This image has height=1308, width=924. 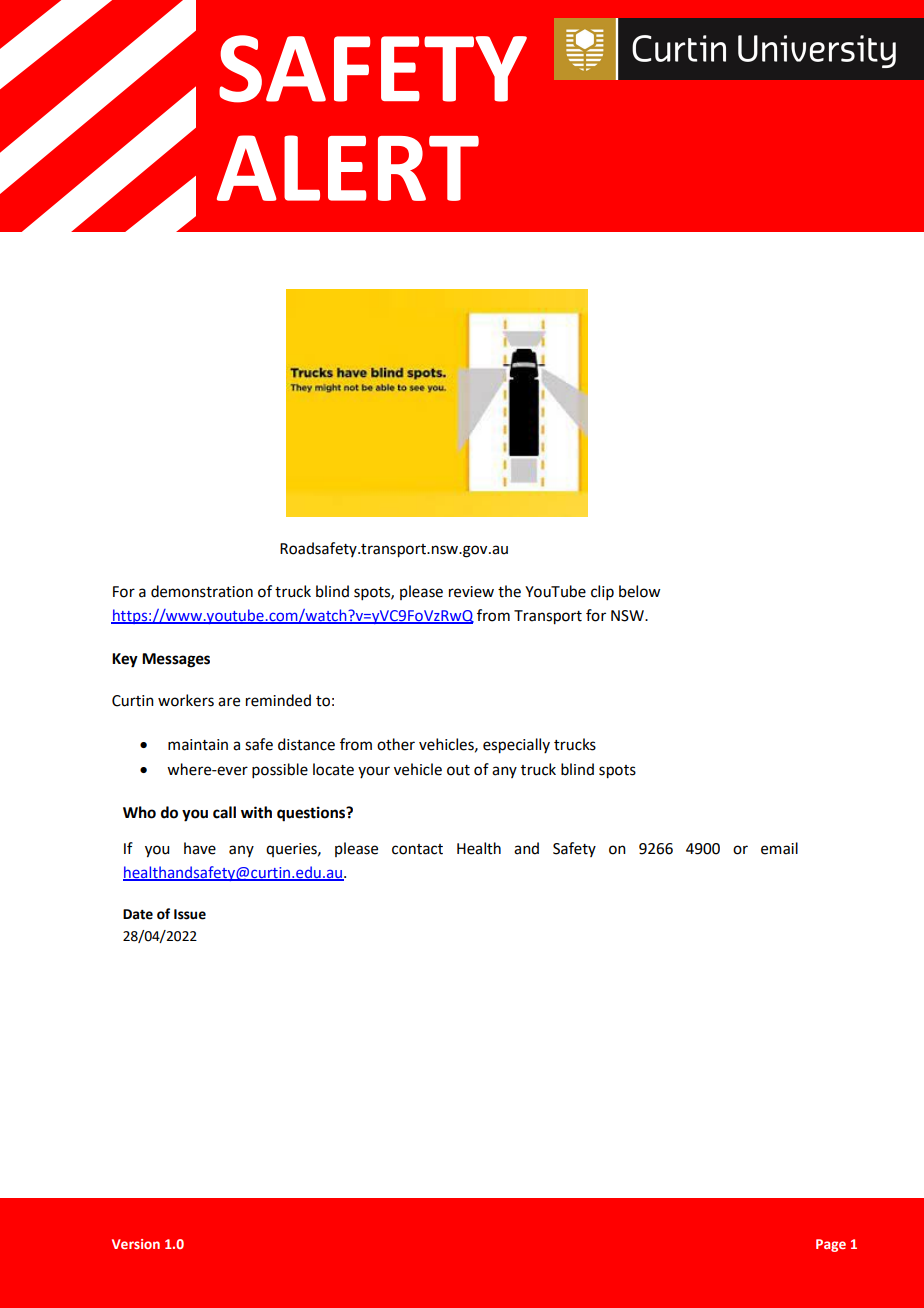 I want to click on clip, so click(x=602, y=592).
